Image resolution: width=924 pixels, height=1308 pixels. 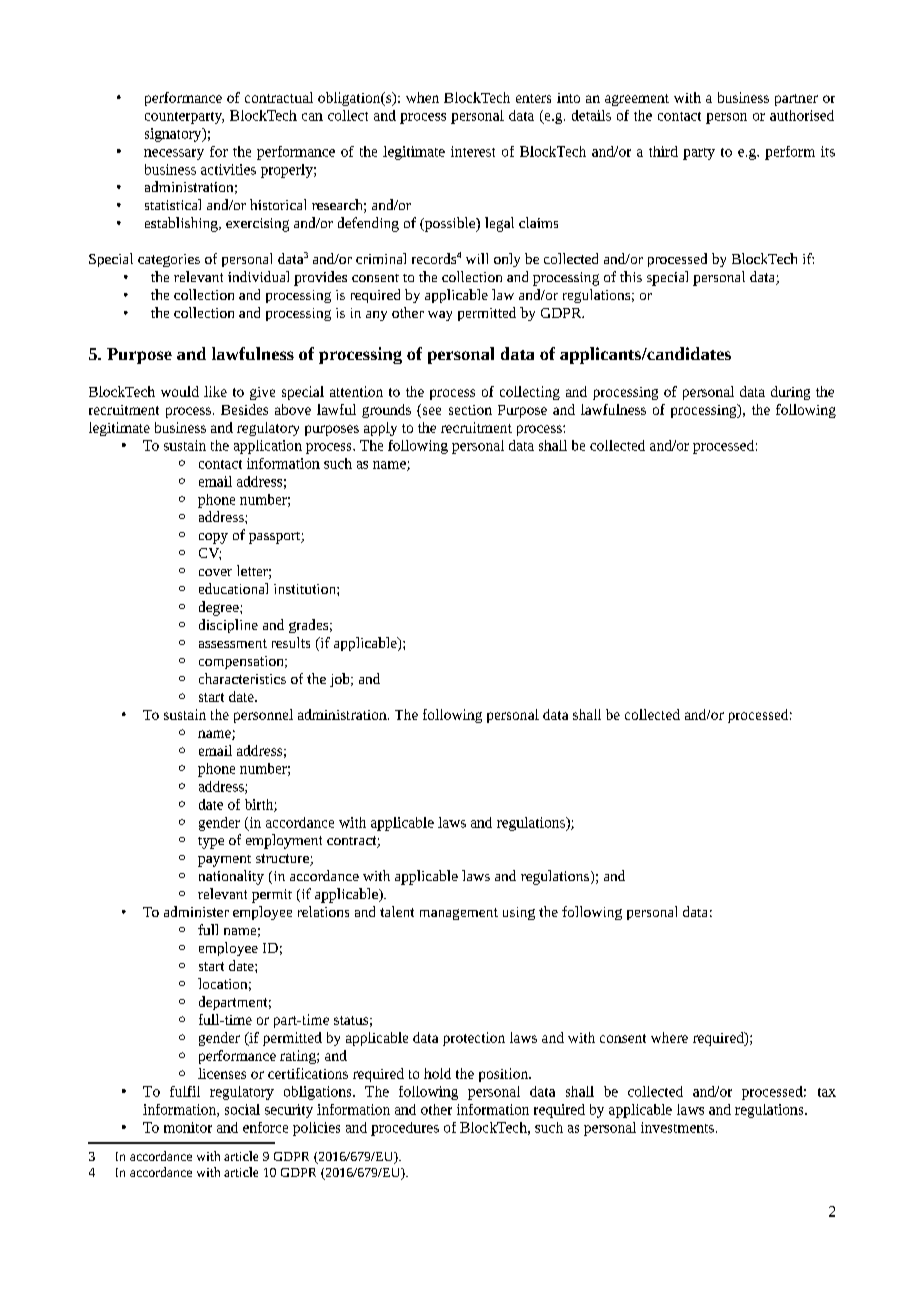 What do you see at coordinates (802, 115) in the screenshot?
I see `authorised` at bounding box center [802, 115].
